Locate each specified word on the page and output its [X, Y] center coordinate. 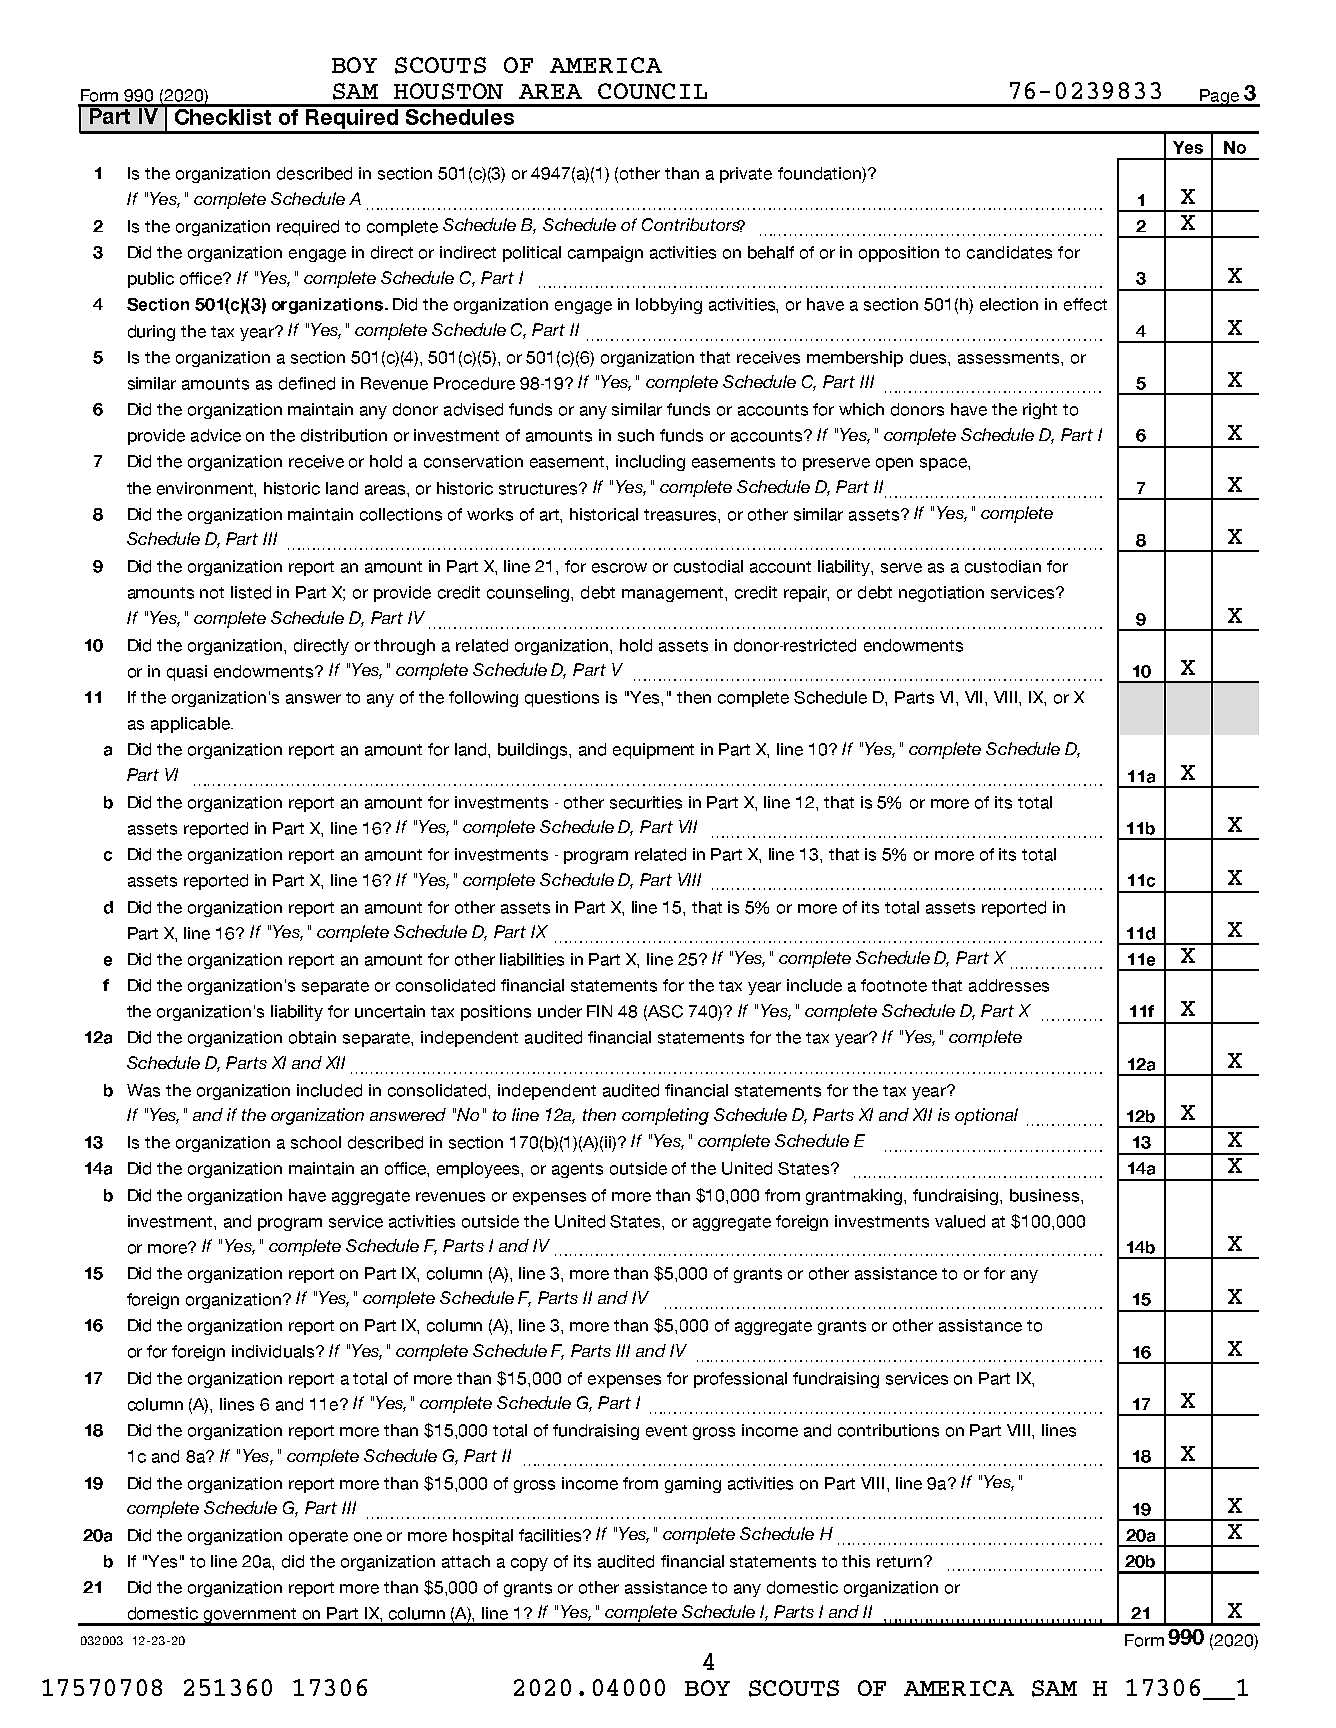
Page [1219, 98]
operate [318, 1537]
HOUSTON [448, 91]
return [899, 1562]
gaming [693, 1485]
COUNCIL [652, 91]
